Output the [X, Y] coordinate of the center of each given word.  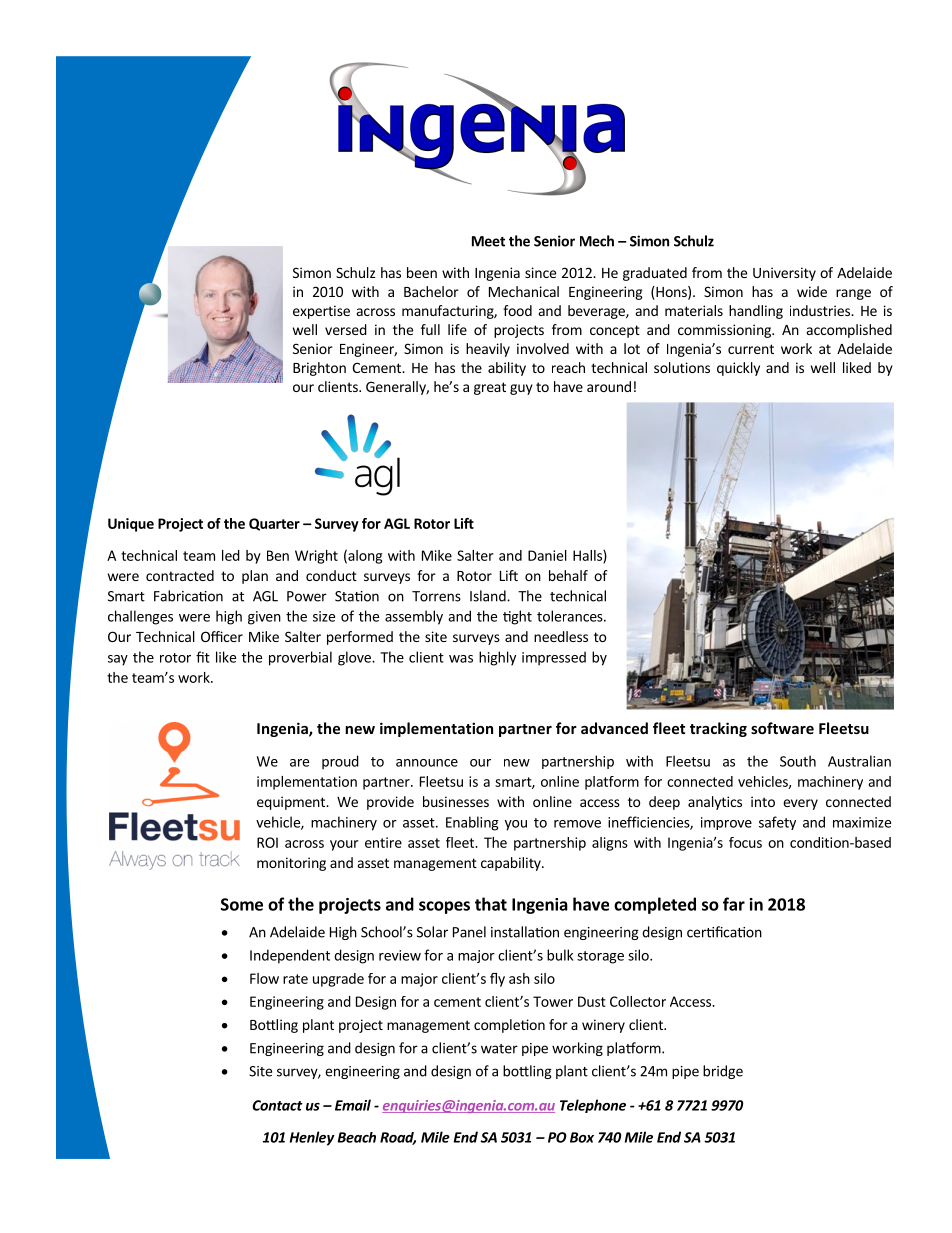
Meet [488, 241]
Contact [277, 1105]
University [784, 274]
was [461, 659]
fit [203, 657]
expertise [321, 312]
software [782, 728]
